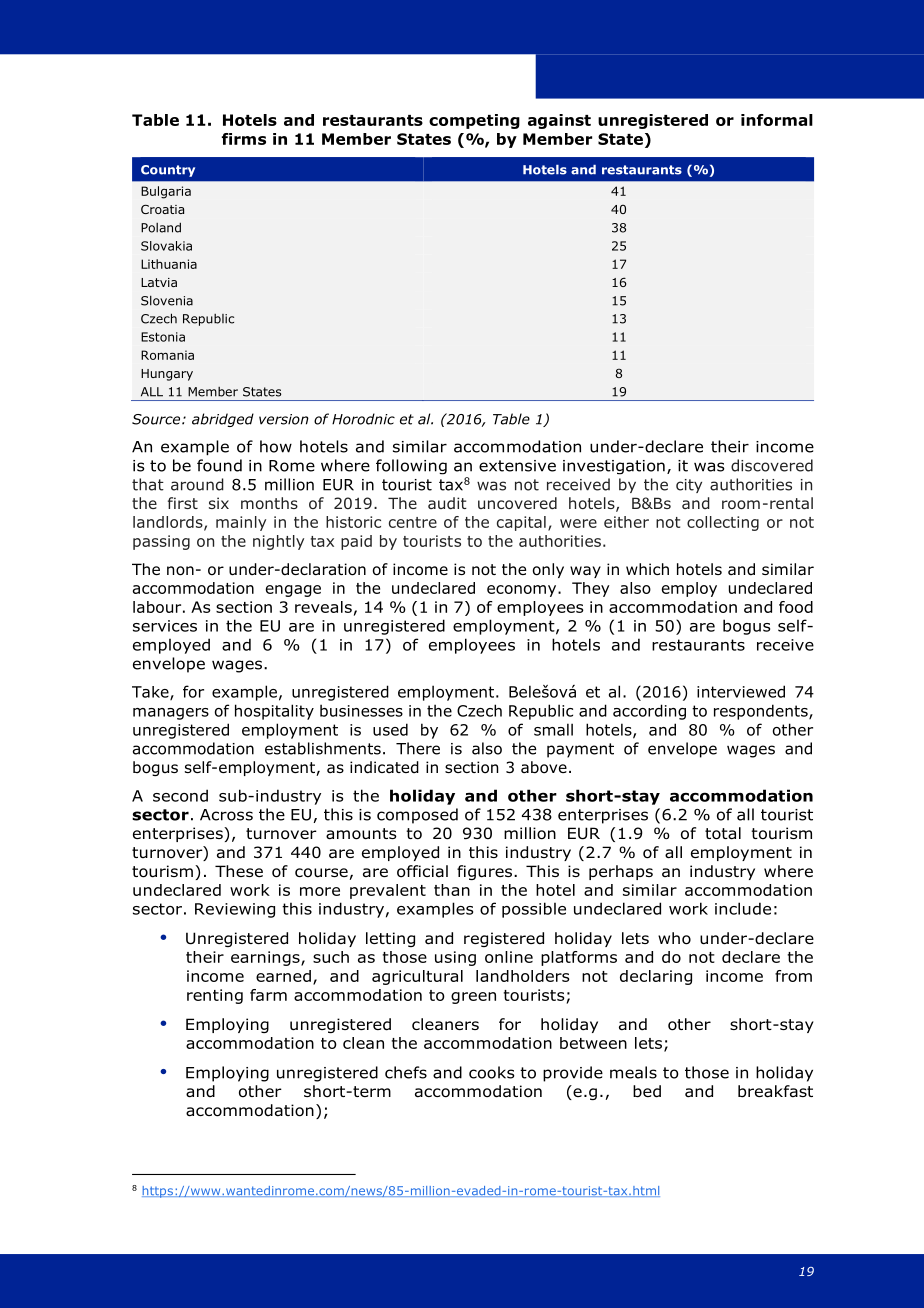 The height and width of the screenshot is (1308, 924). I want to click on food, so click(796, 607).
